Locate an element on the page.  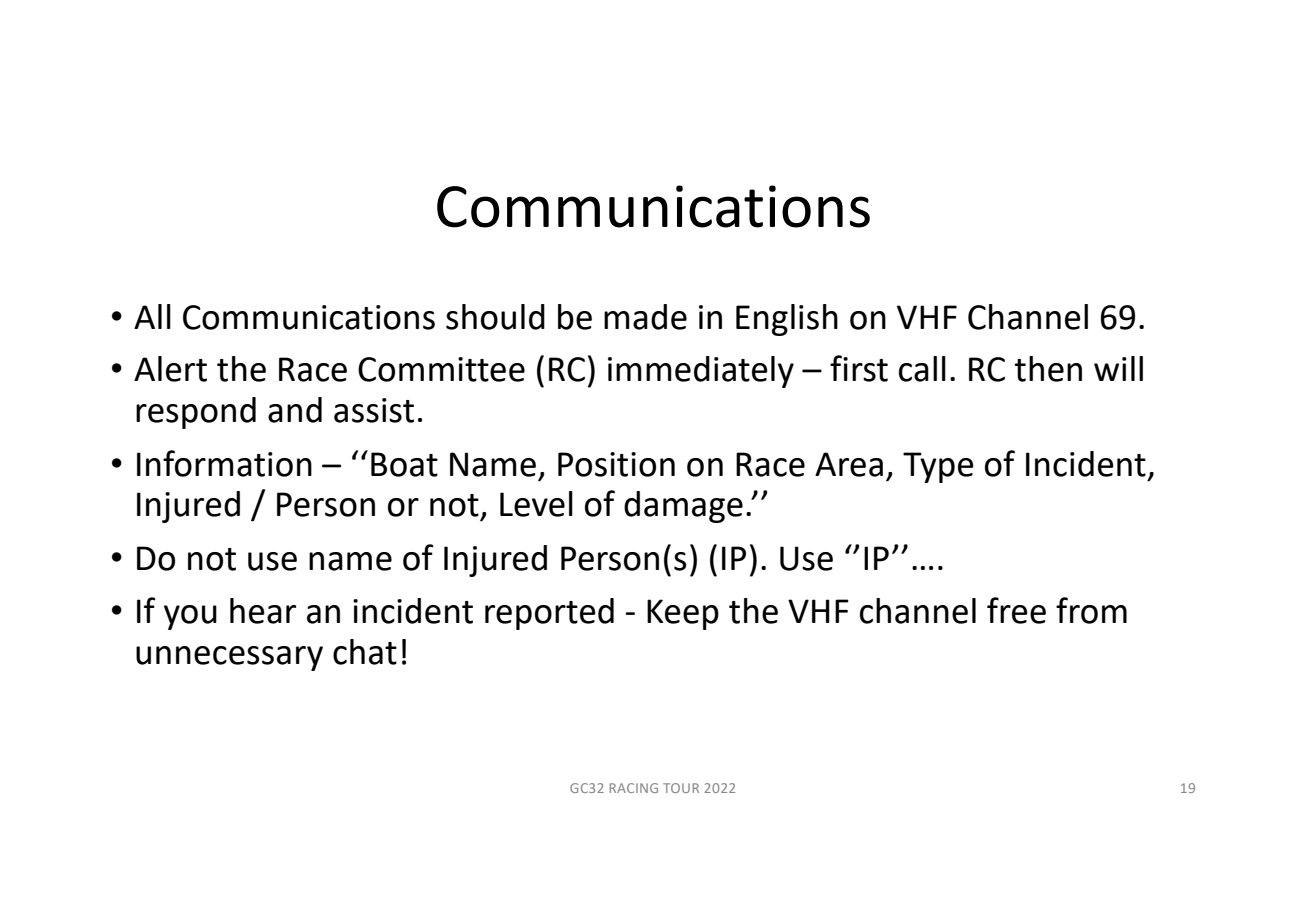
from is located at coordinates (1091, 610).
